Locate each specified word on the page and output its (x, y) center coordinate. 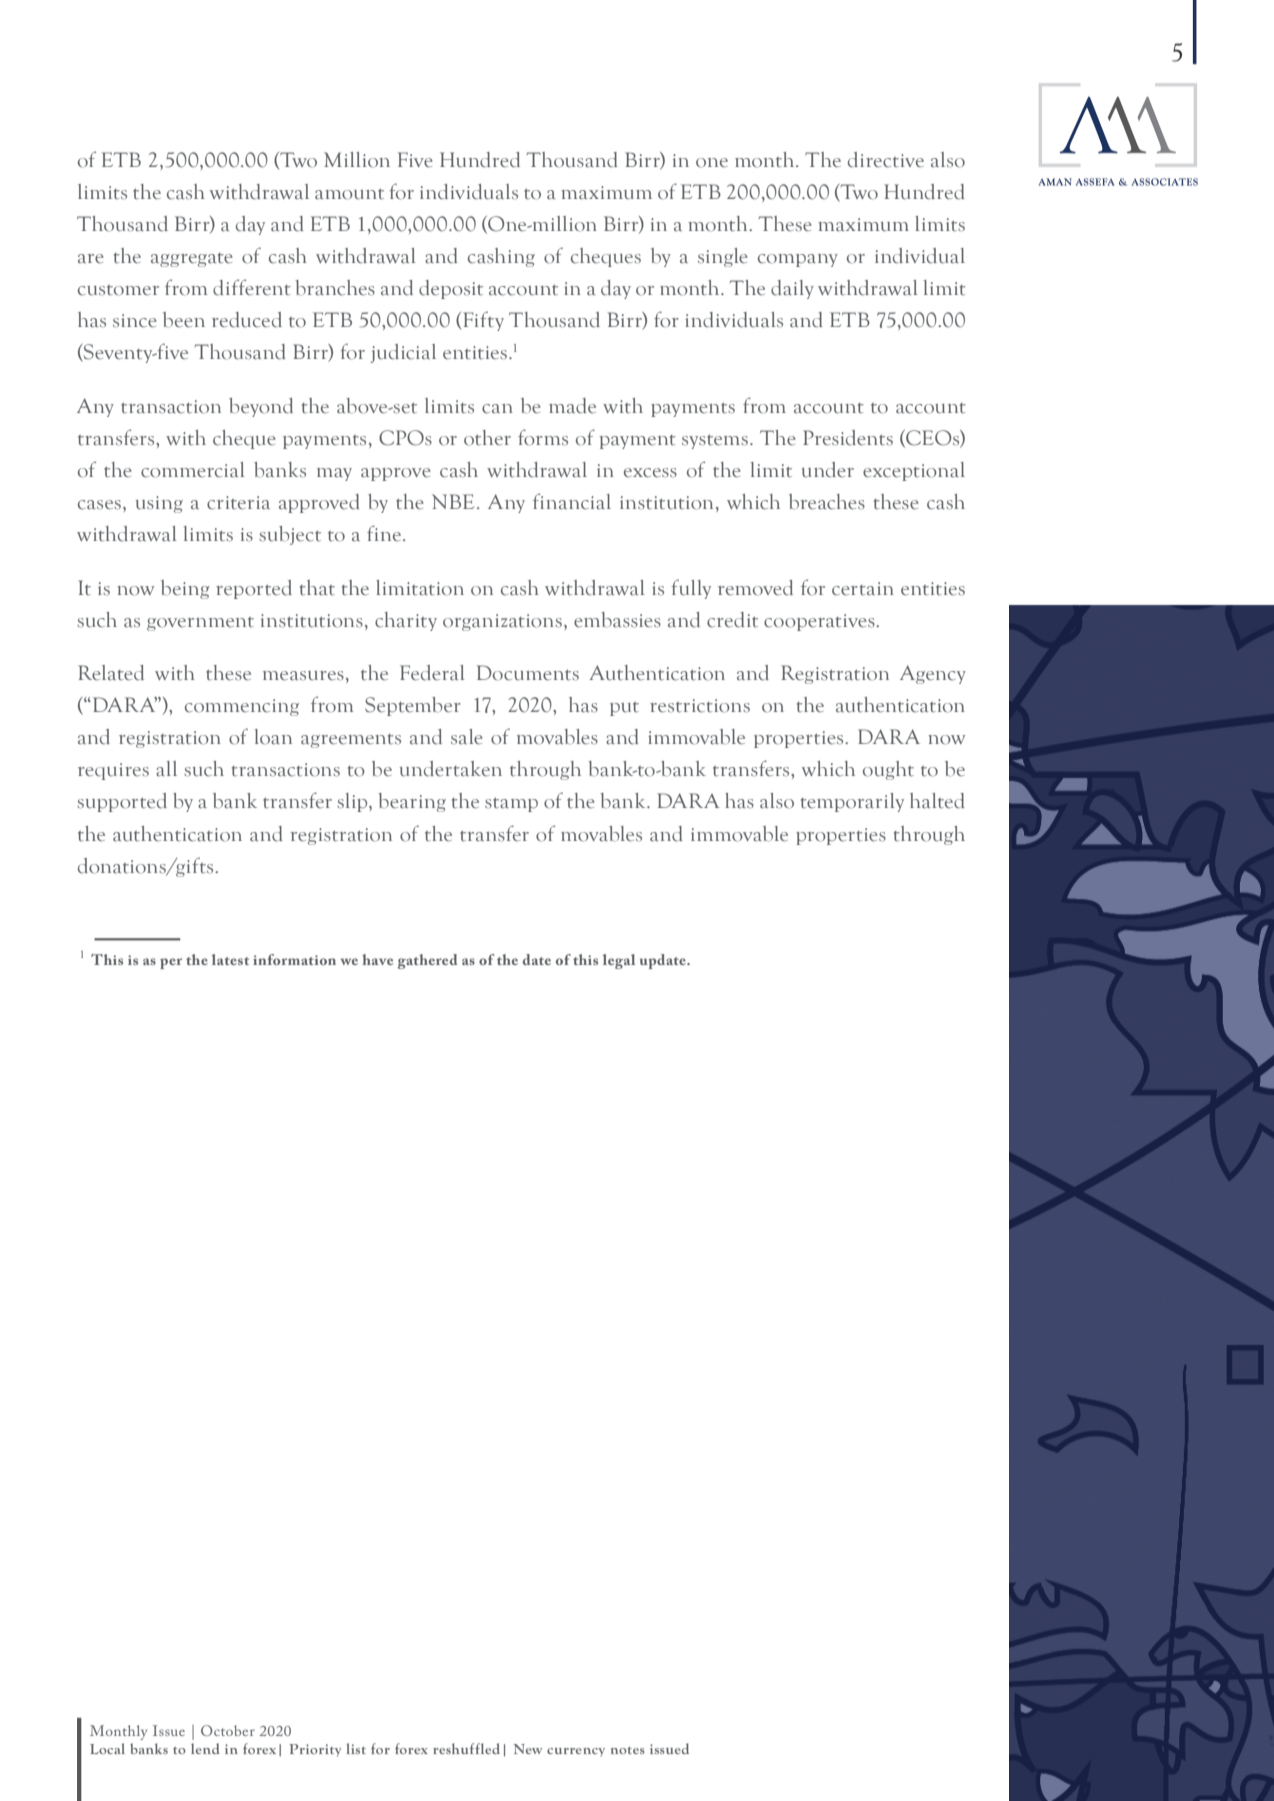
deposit (451, 289)
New (527, 1749)
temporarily (852, 802)
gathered (428, 961)
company (798, 260)
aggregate (192, 260)
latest (230, 959)
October (228, 1730)
